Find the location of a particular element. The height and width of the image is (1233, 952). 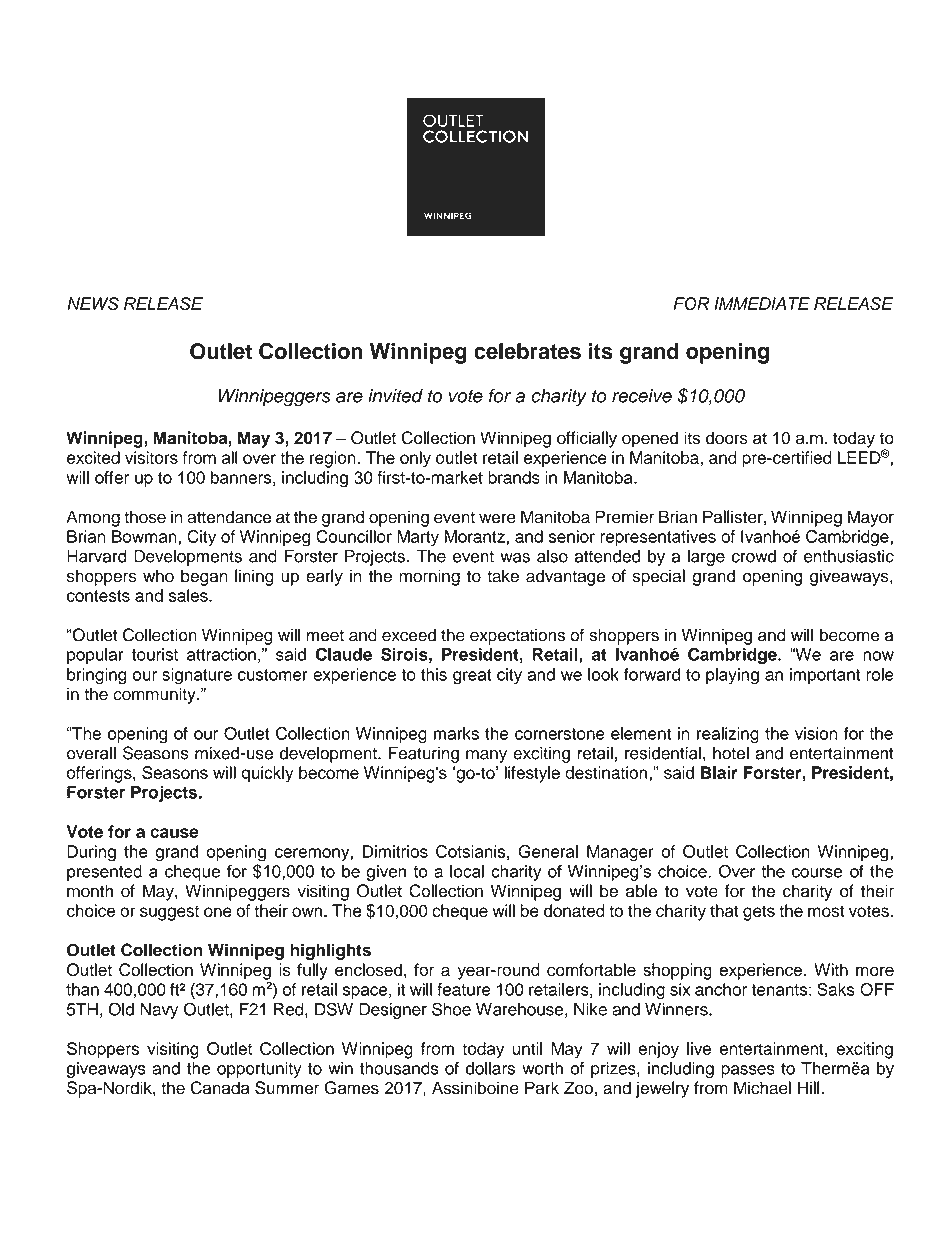

who is located at coordinates (158, 576).
